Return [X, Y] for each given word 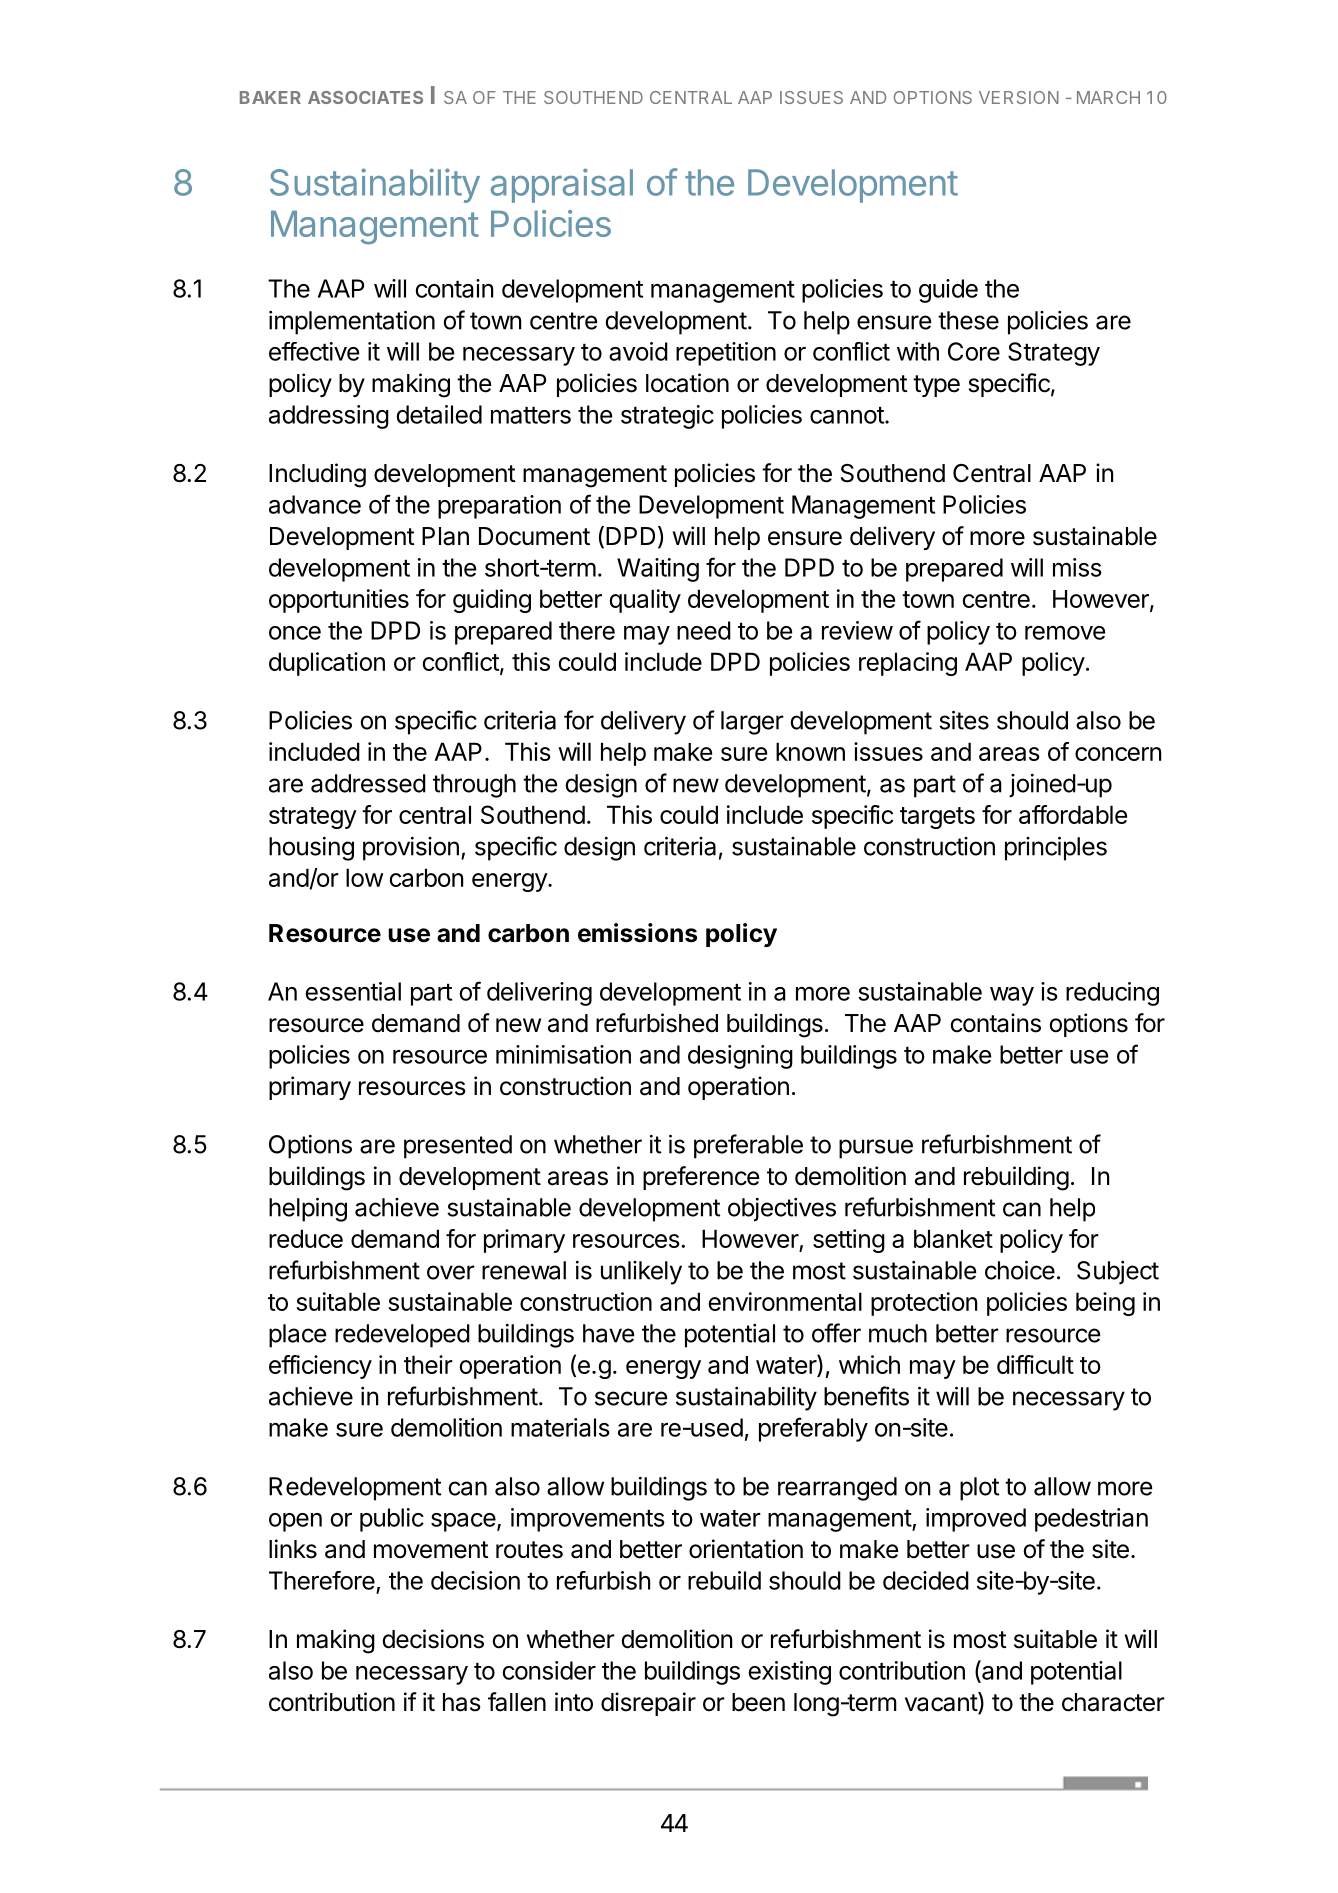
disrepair [648, 1704]
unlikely [641, 1273]
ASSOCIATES [365, 97]
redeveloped [402, 1336]
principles [1056, 848]
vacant [942, 1703]
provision [411, 849]
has [462, 1702]
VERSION [1019, 97]
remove [1065, 633]
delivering [539, 994]
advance [315, 504]
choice [1020, 1270]
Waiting [658, 570]
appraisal [562, 185]
